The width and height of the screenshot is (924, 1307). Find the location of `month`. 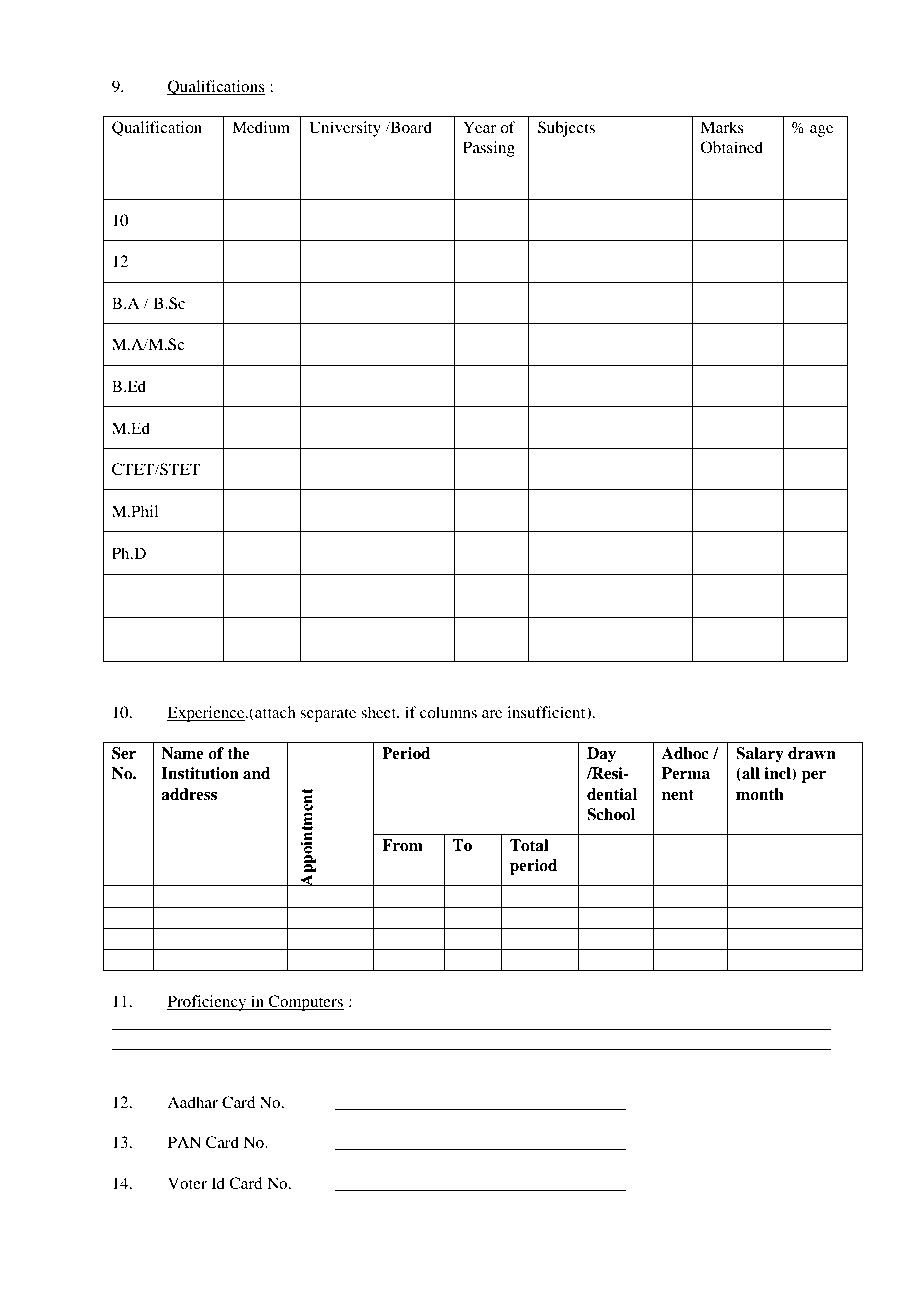

month is located at coordinates (760, 794).
